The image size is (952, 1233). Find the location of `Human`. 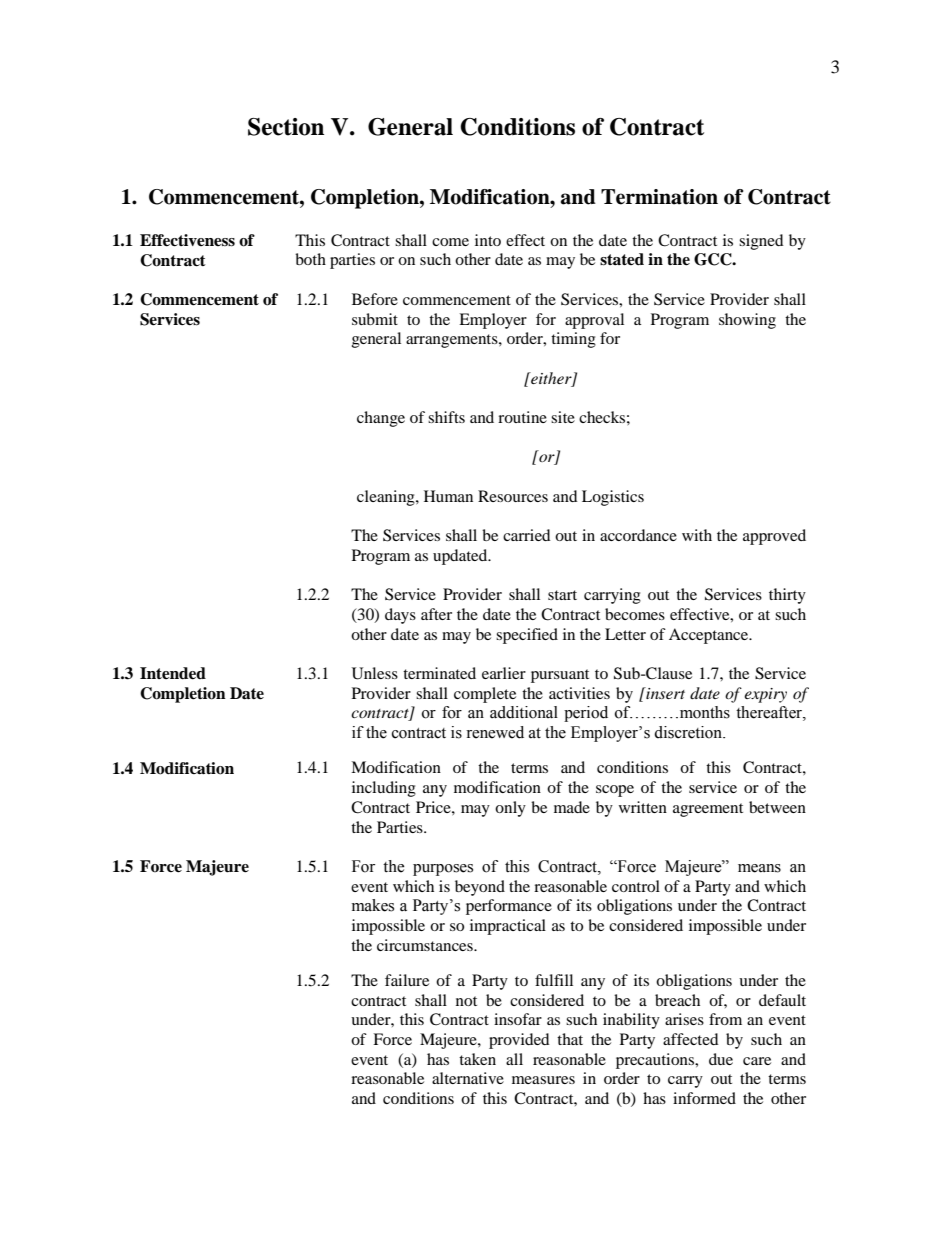

Human is located at coordinates (448, 496).
